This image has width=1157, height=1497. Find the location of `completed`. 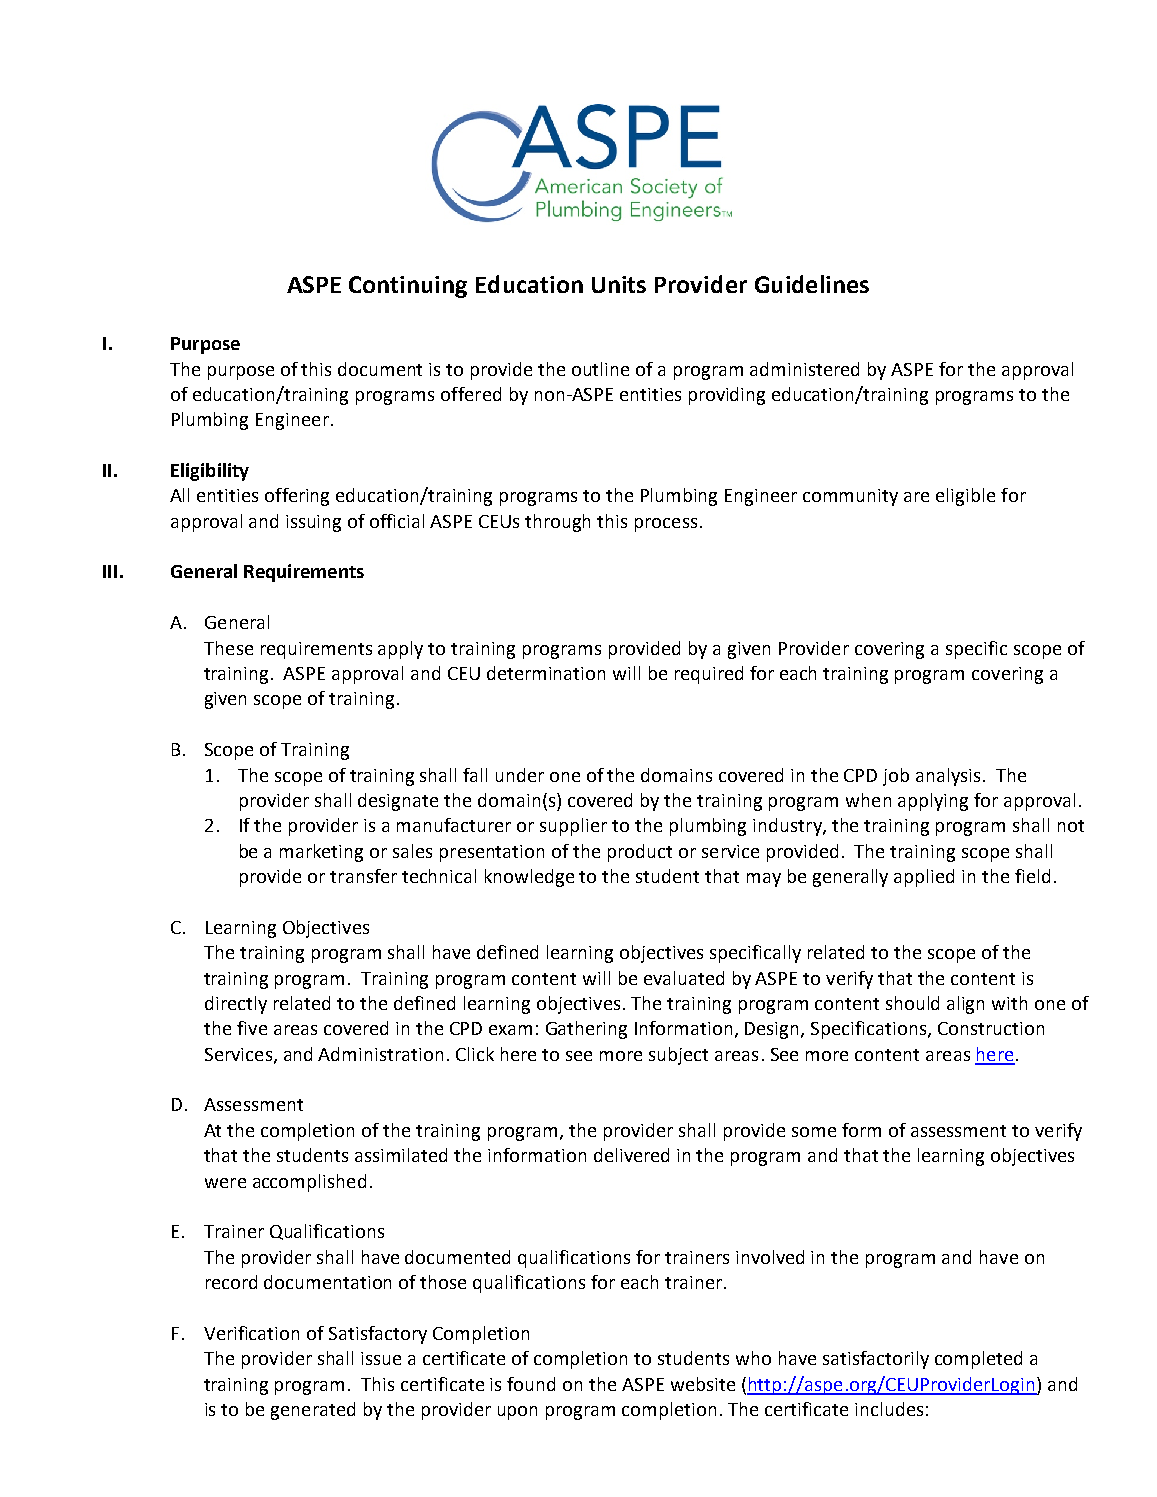

completed is located at coordinates (978, 1360).
